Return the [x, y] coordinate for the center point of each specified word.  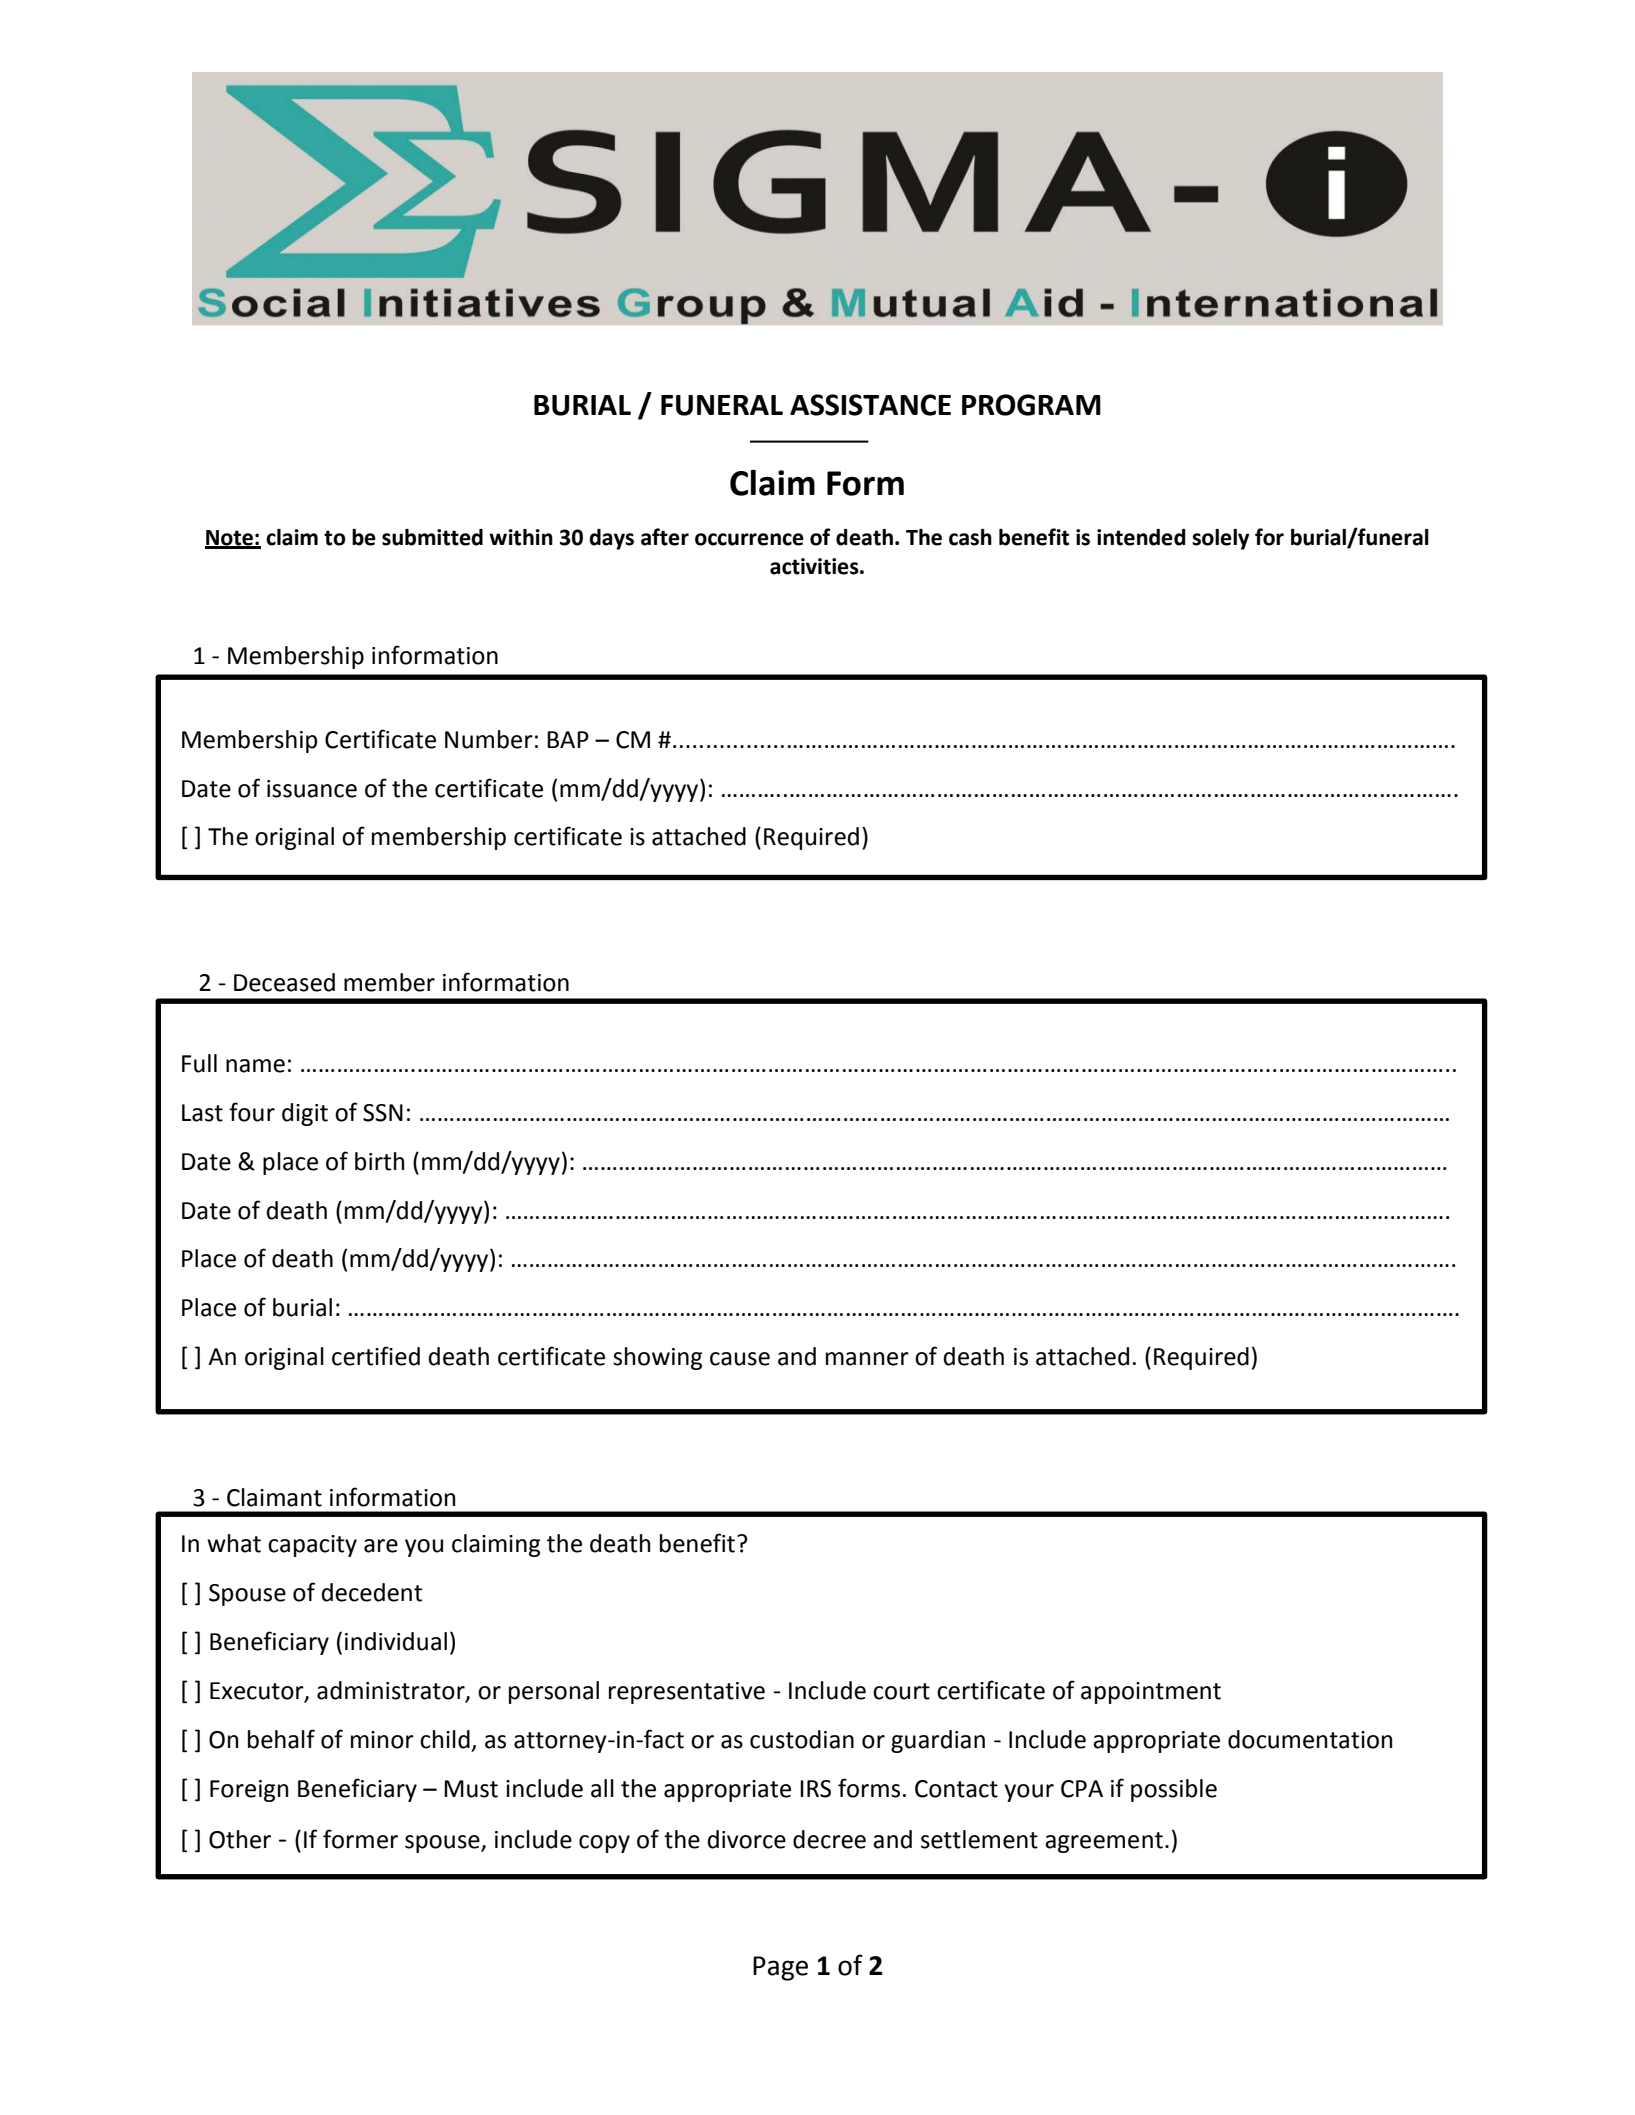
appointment [1151, 1693]
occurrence [749, 539]
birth [379, 1161]
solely [1221, 539]
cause [740, 1359]
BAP [568, 739]
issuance [312, 789]
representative [687, 1693]
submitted [432, 537]
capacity [312, 1546]
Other [240, 1839]
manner [867, 1359]
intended [1141, 537]
